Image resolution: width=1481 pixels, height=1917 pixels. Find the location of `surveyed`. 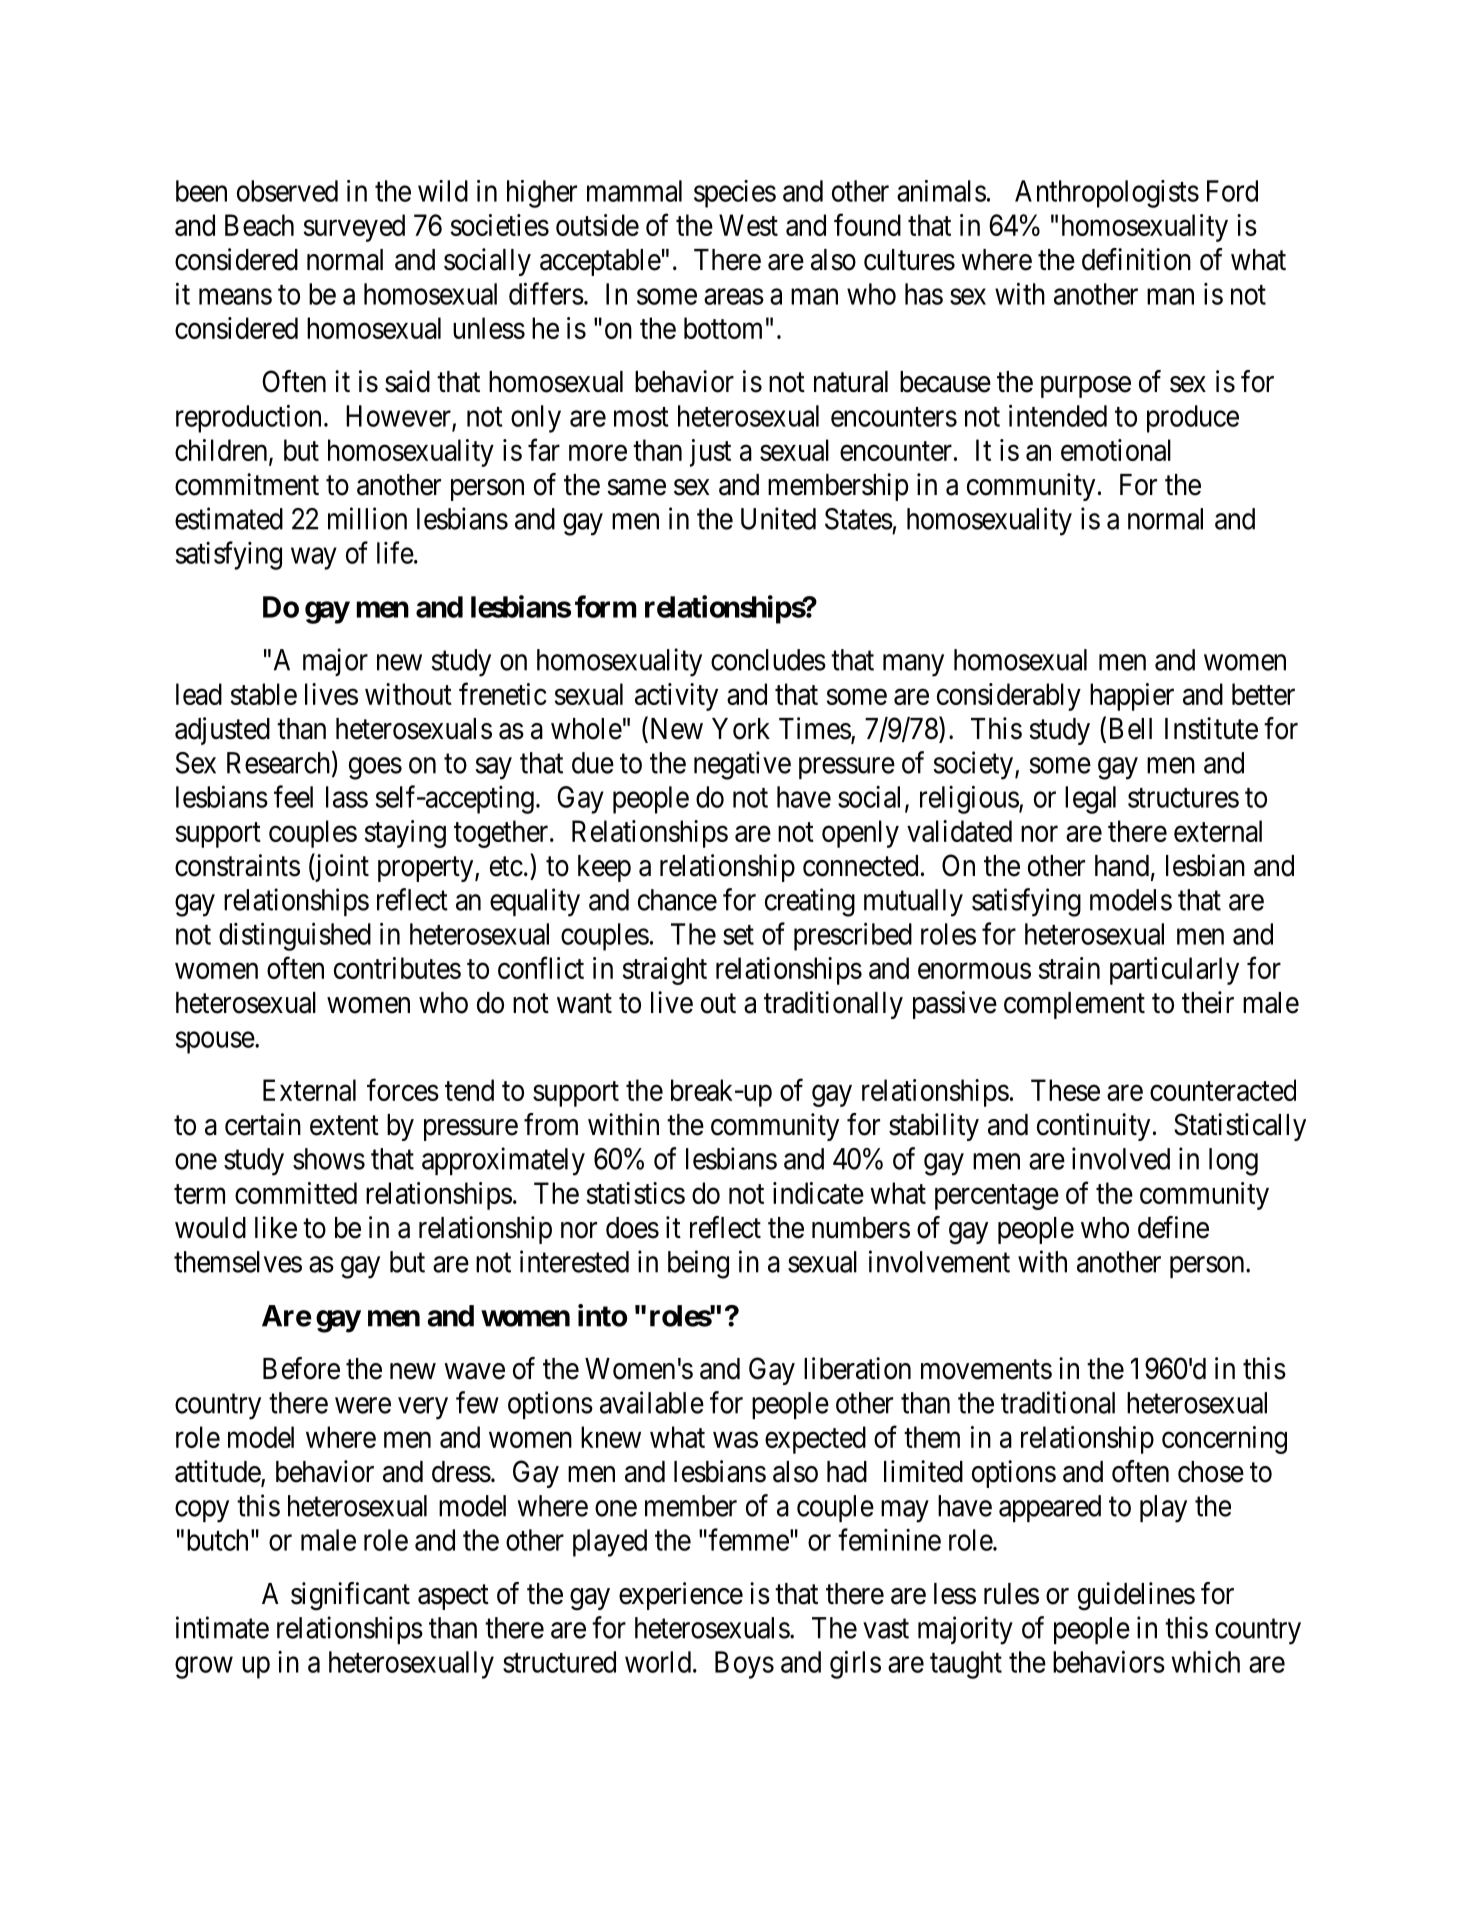

surveyed is located at coordinates (354, 228).
